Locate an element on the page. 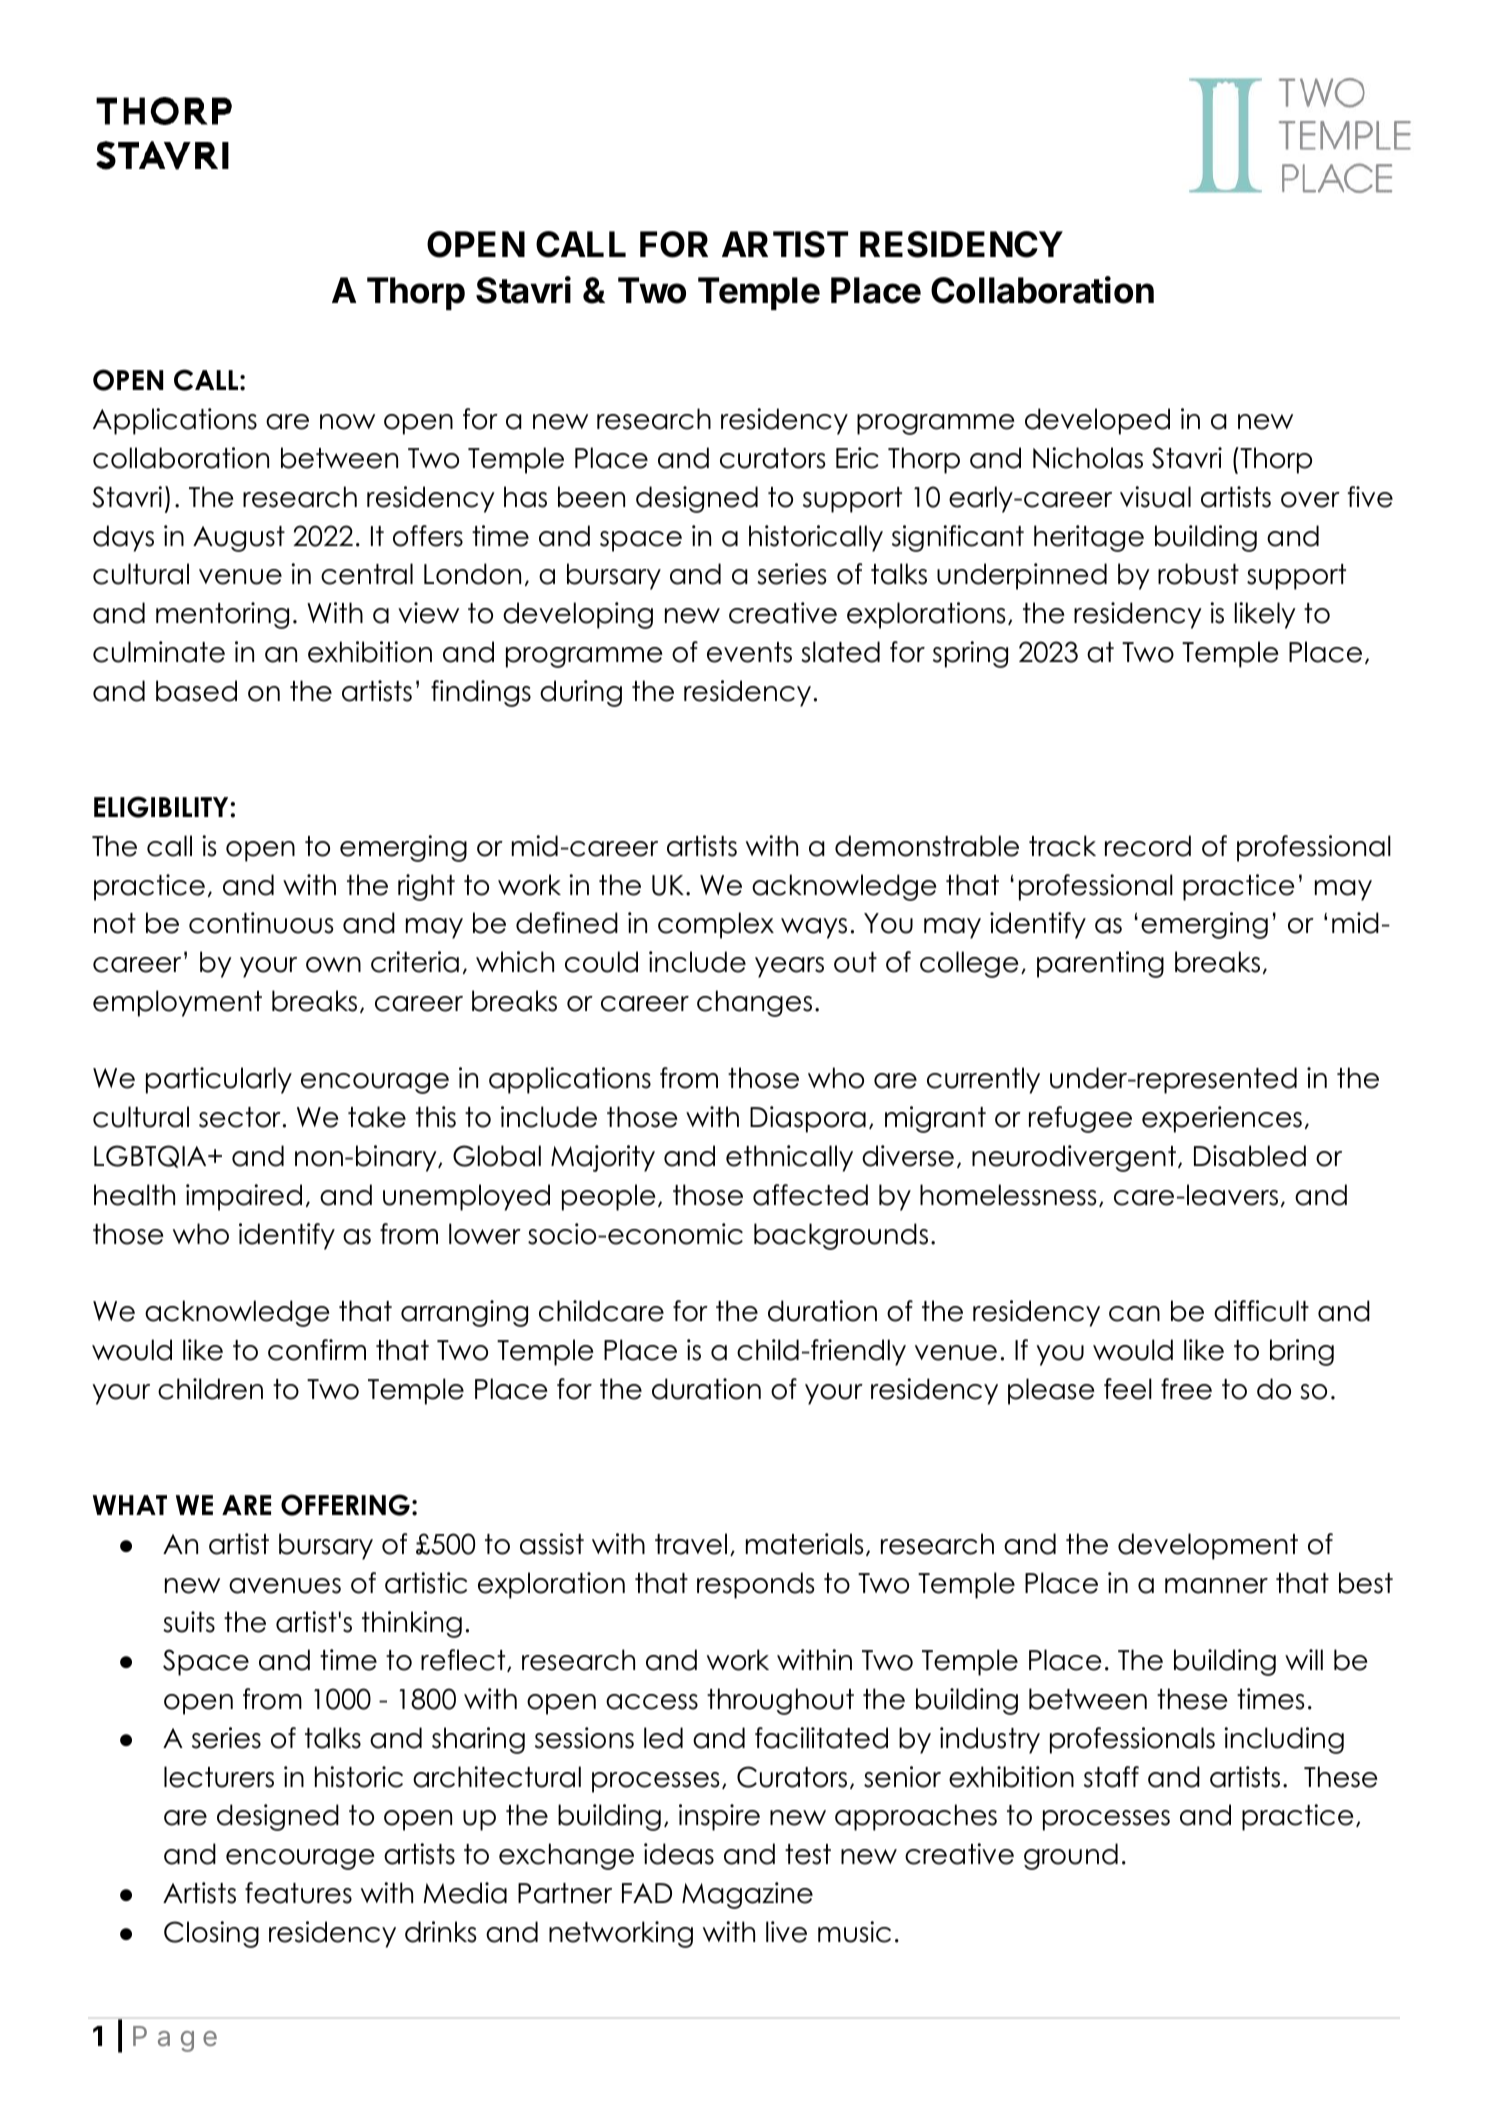 This image has height=2105, width=1488. visual is located at coordinates (1155, 497).
